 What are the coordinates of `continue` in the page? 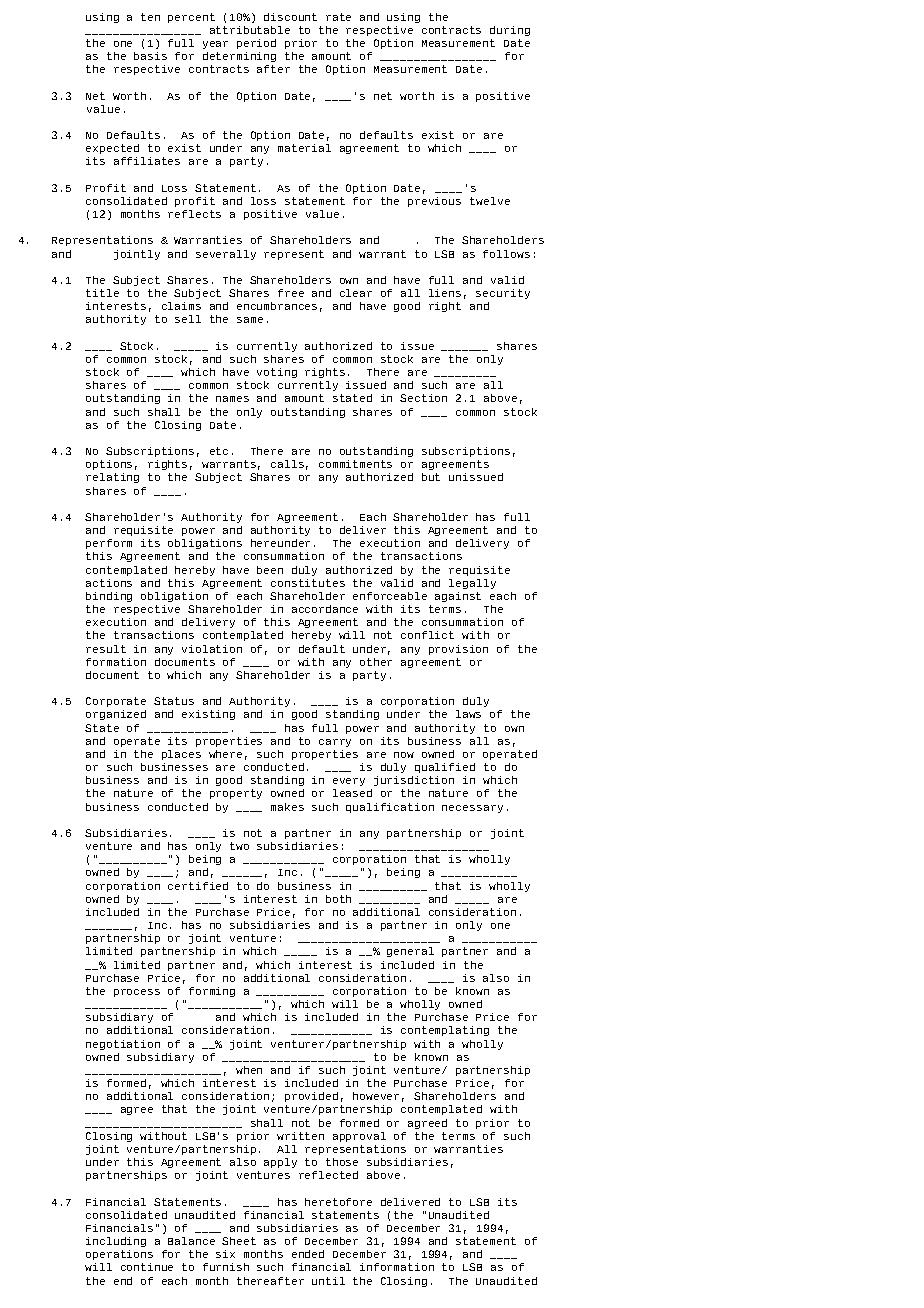 It's located at (147, 1267).
